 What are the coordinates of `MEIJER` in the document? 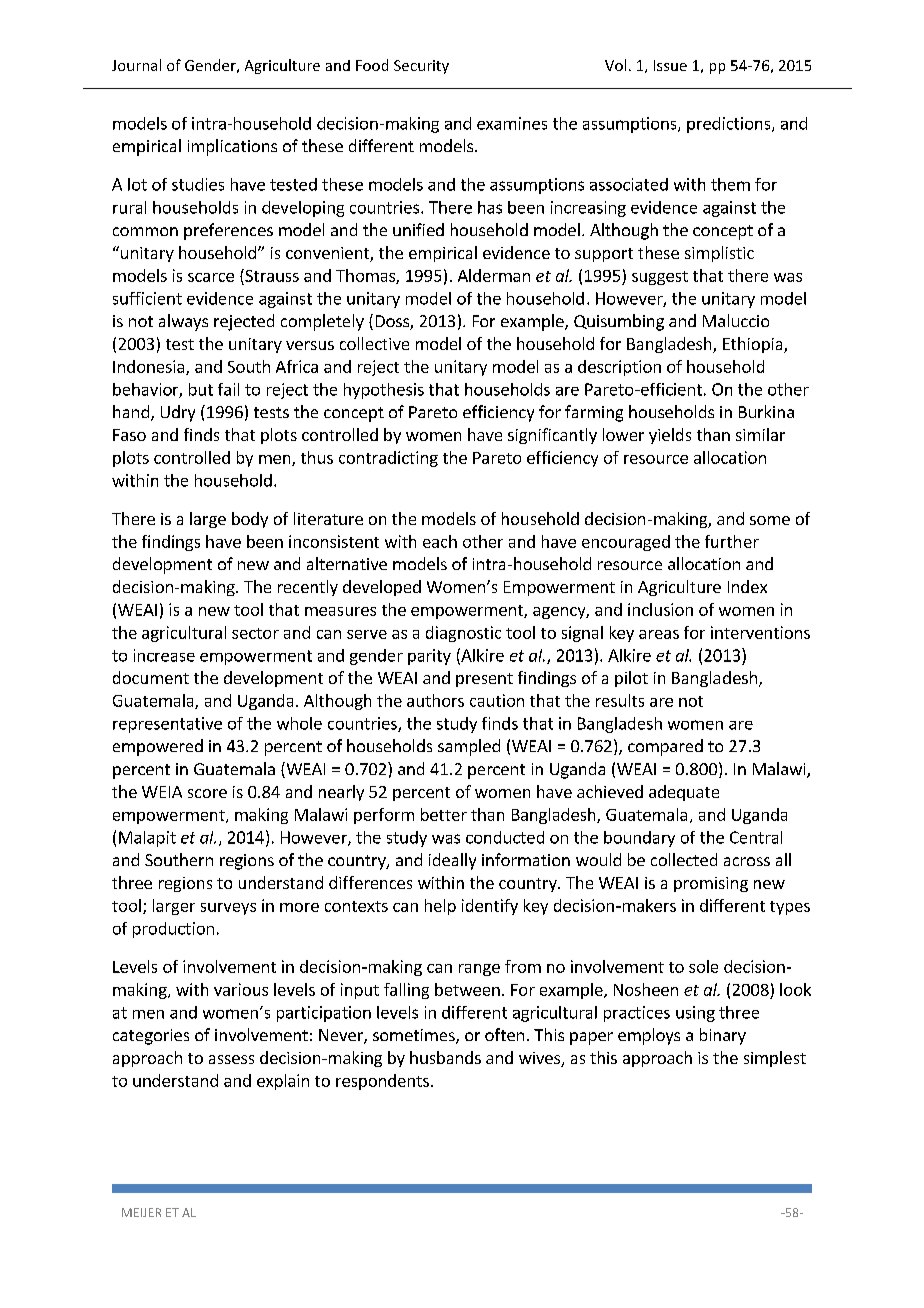 It's located at (141, 1212).
